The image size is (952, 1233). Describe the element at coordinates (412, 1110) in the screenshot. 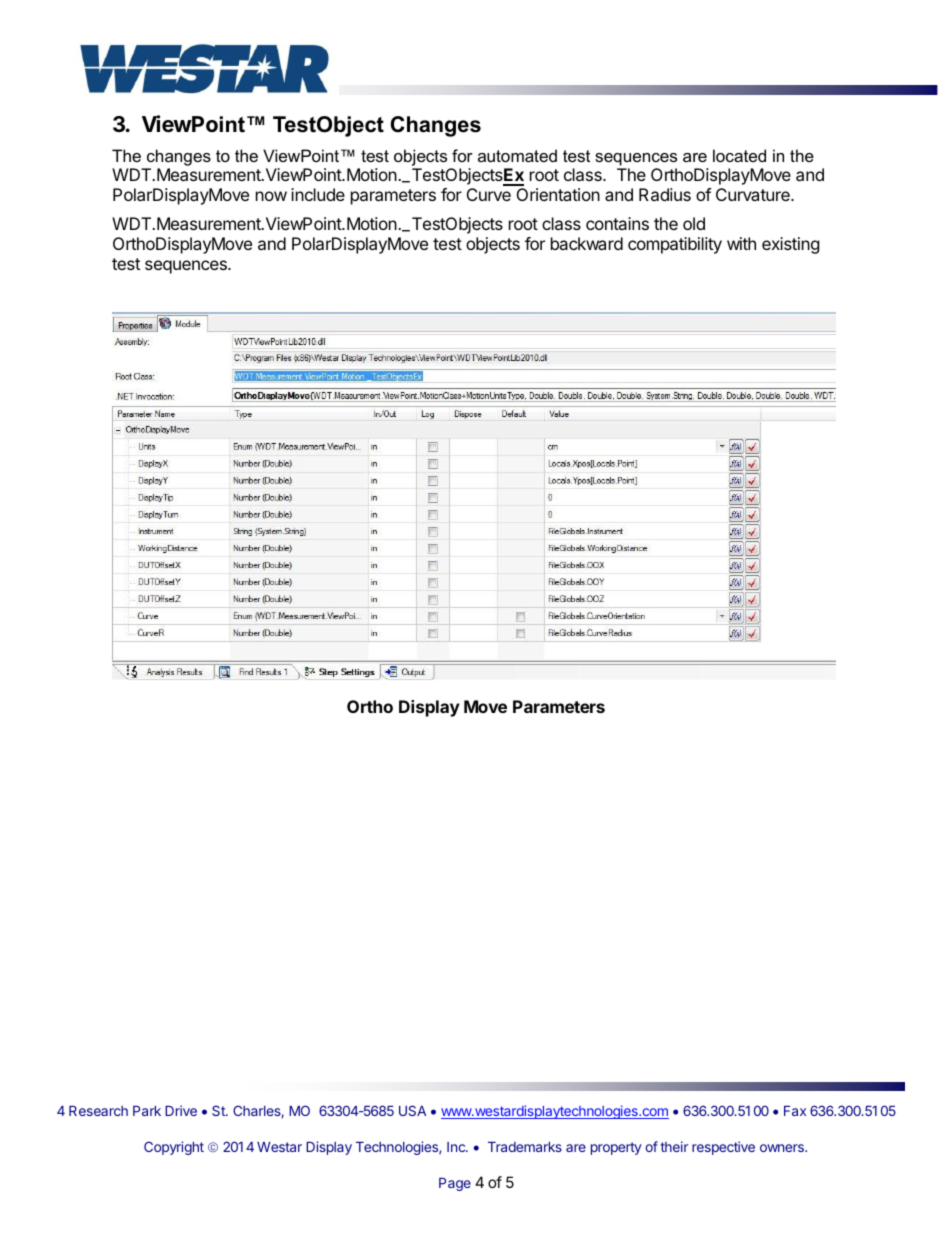

I see `USA` at that location.
